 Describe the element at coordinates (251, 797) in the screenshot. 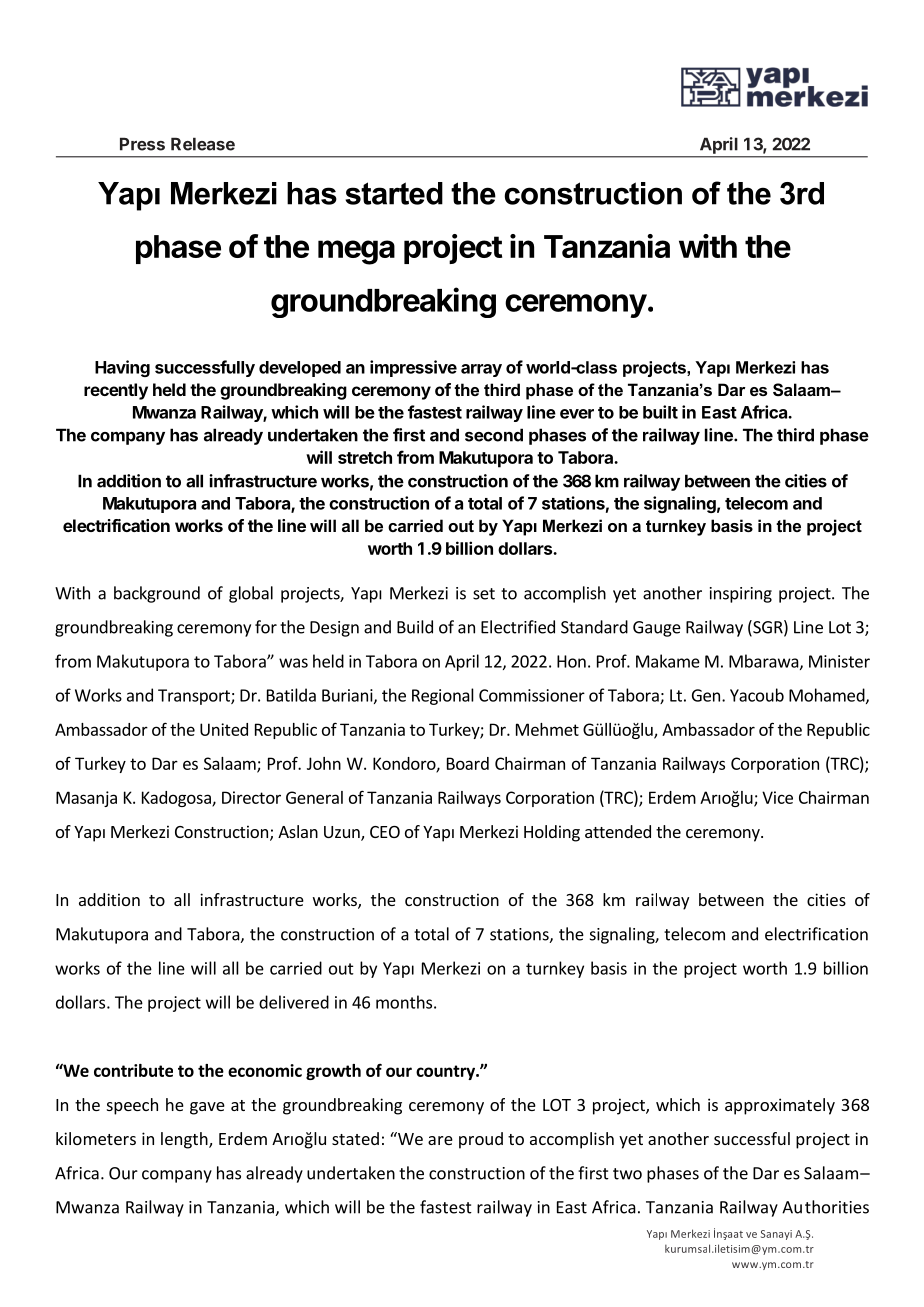

I see `Director` at that location.
